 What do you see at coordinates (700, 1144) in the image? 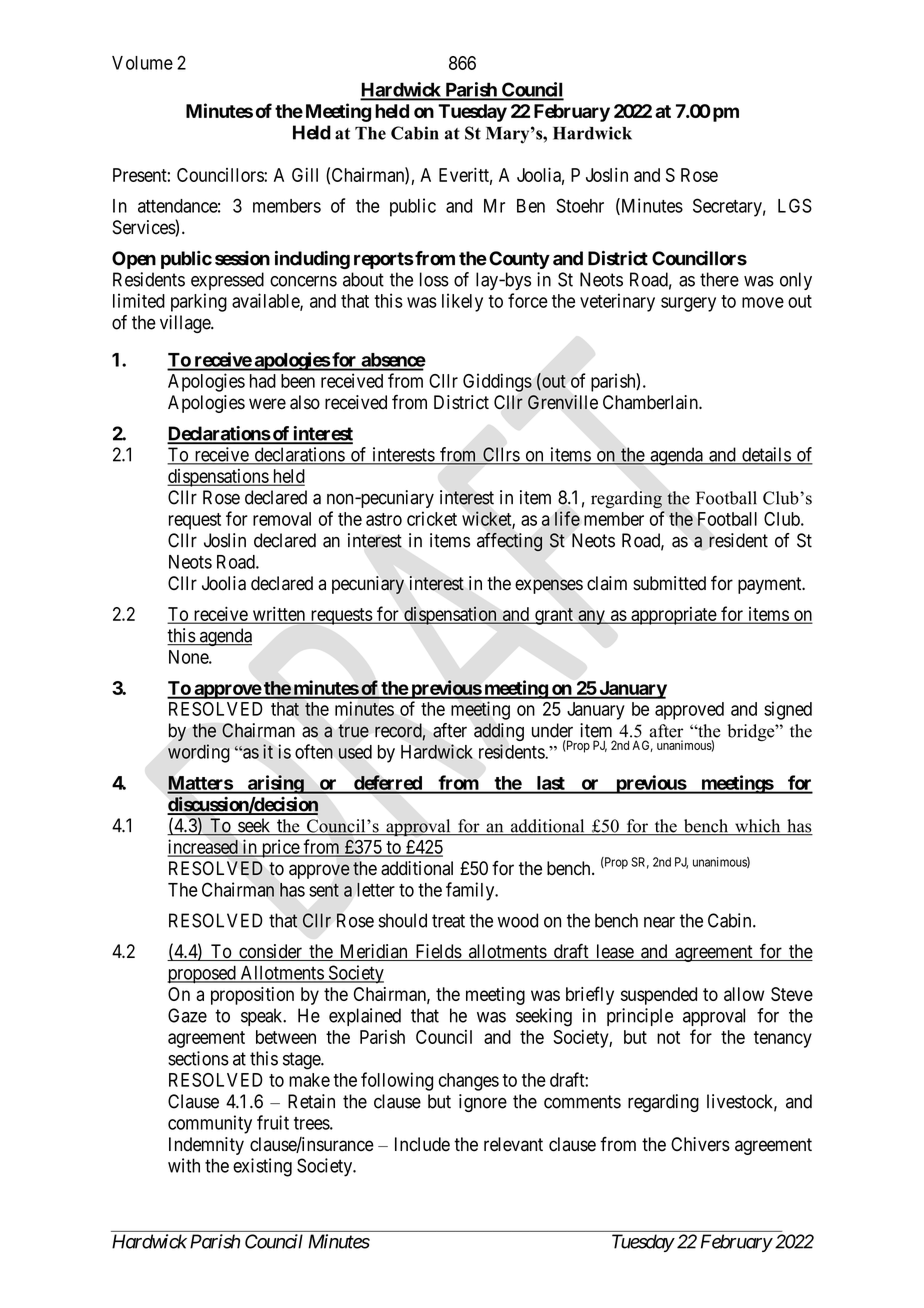
I see `Chivers` at bounding box center [700, 1144].
